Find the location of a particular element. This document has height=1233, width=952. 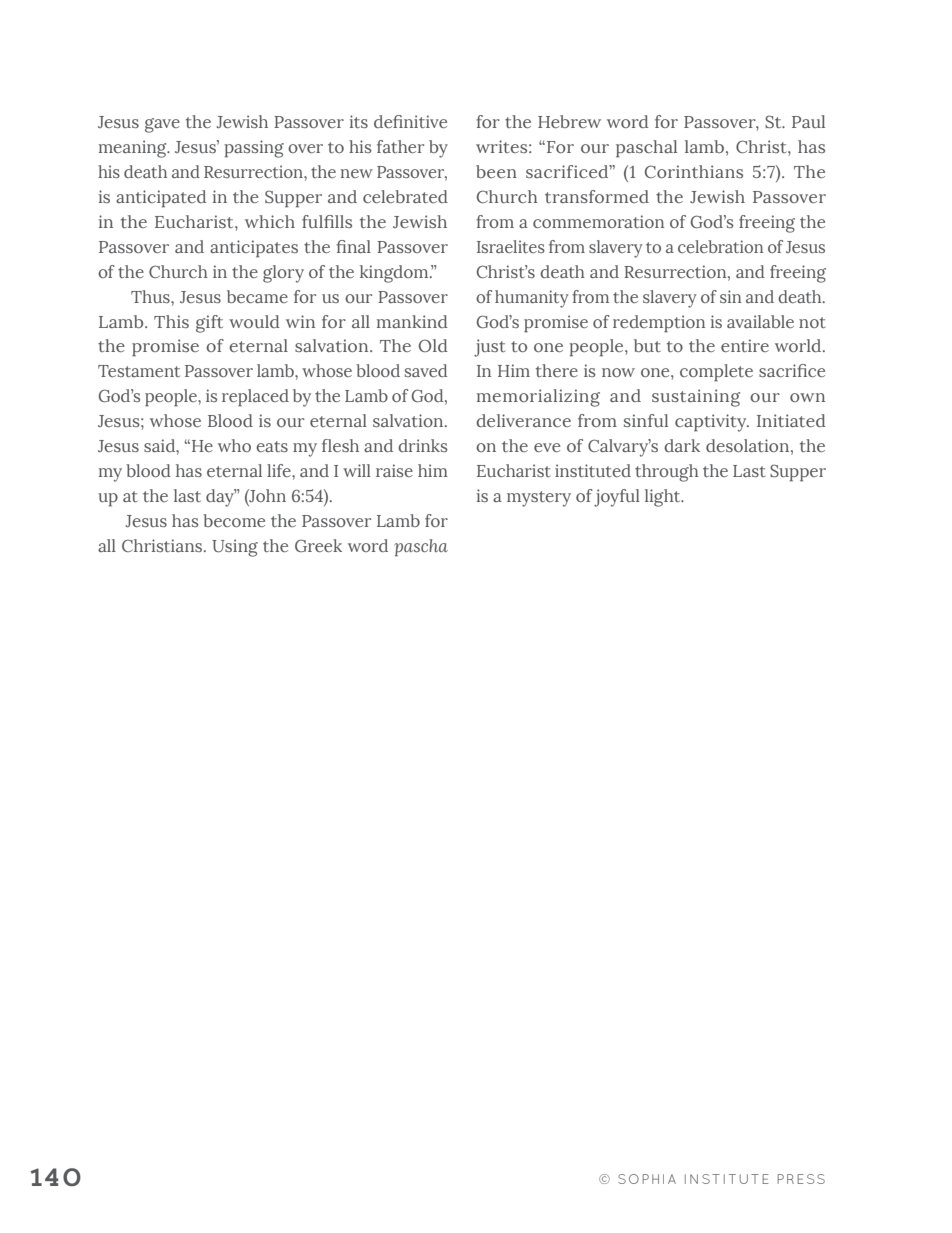

passing is located at coordinates (254, 149).
